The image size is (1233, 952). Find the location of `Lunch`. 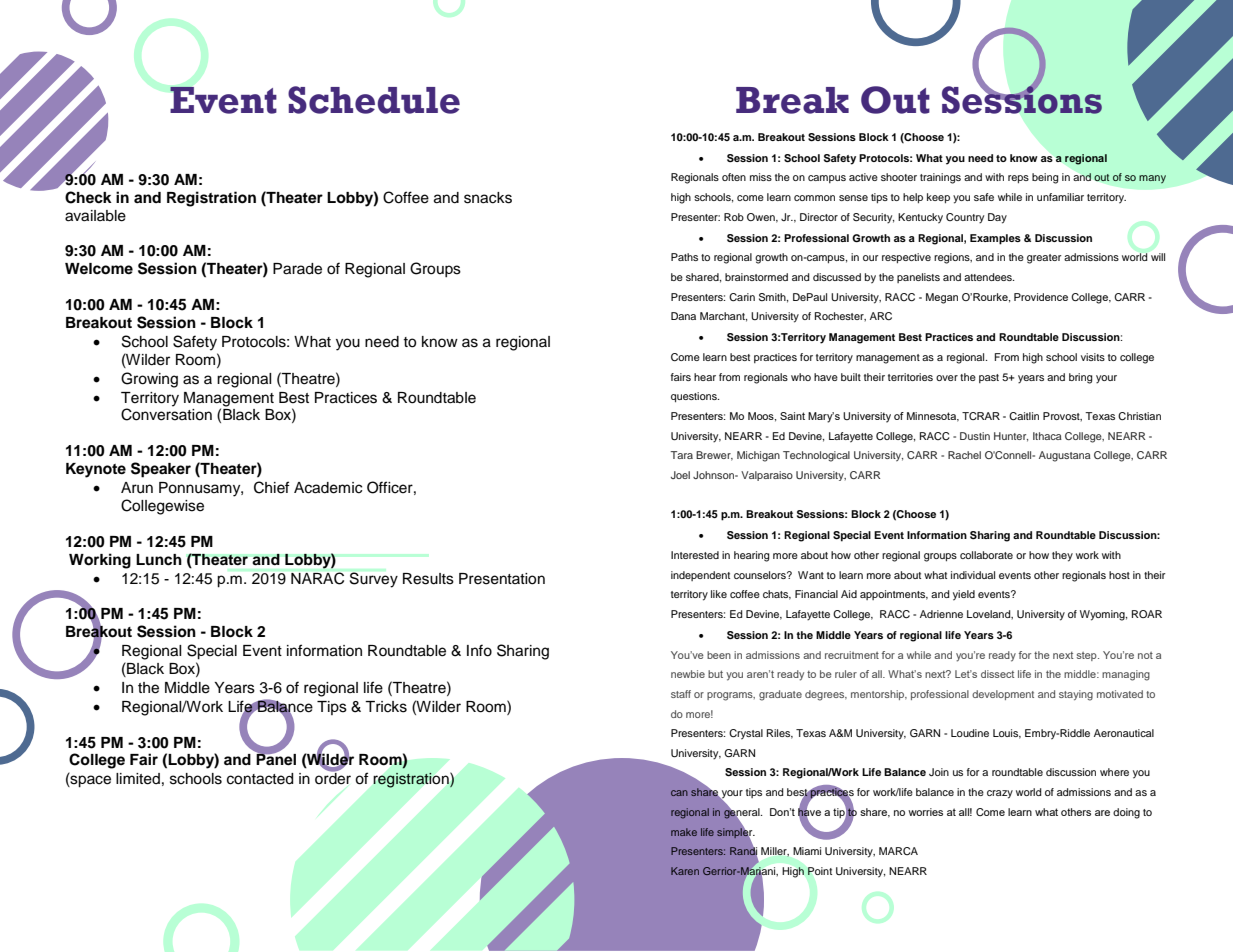

Lunch is located at coordinates (159, 560).
